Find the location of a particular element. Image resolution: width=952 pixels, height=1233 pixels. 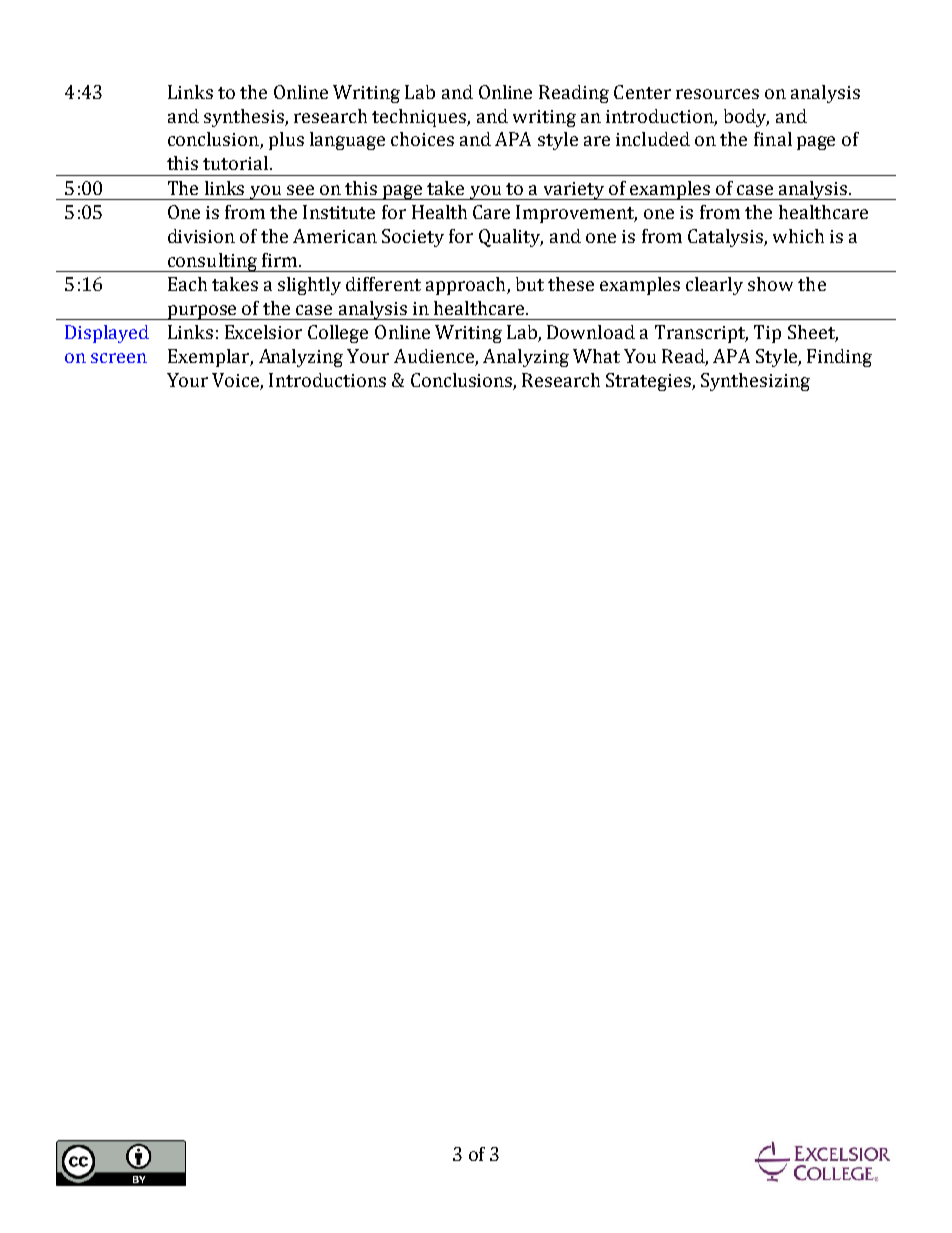

variety is located at coordinates (573, 191).
